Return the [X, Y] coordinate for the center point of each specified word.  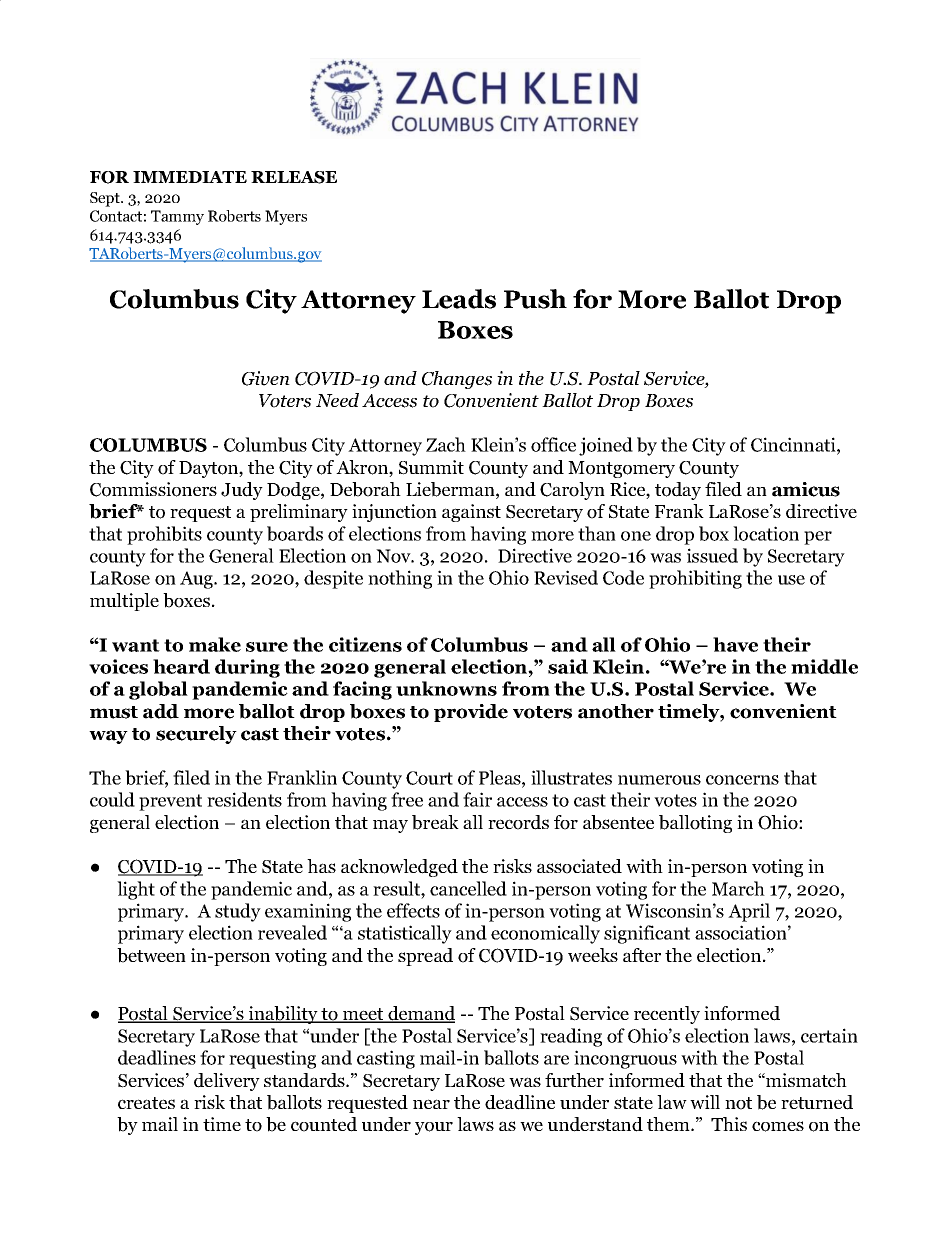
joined [606, 446]
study [238, 912]
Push [535, 299]
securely [196, 735]
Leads [459, 299]
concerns [742, 780]
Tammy [177, 217]
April [749, 912]
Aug [197, 580]
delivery [227, 1082]
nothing [400, 579]
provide [471, 713]
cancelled [468, 888]
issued [712, 555]
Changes [457, 380]
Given [266, 378]
